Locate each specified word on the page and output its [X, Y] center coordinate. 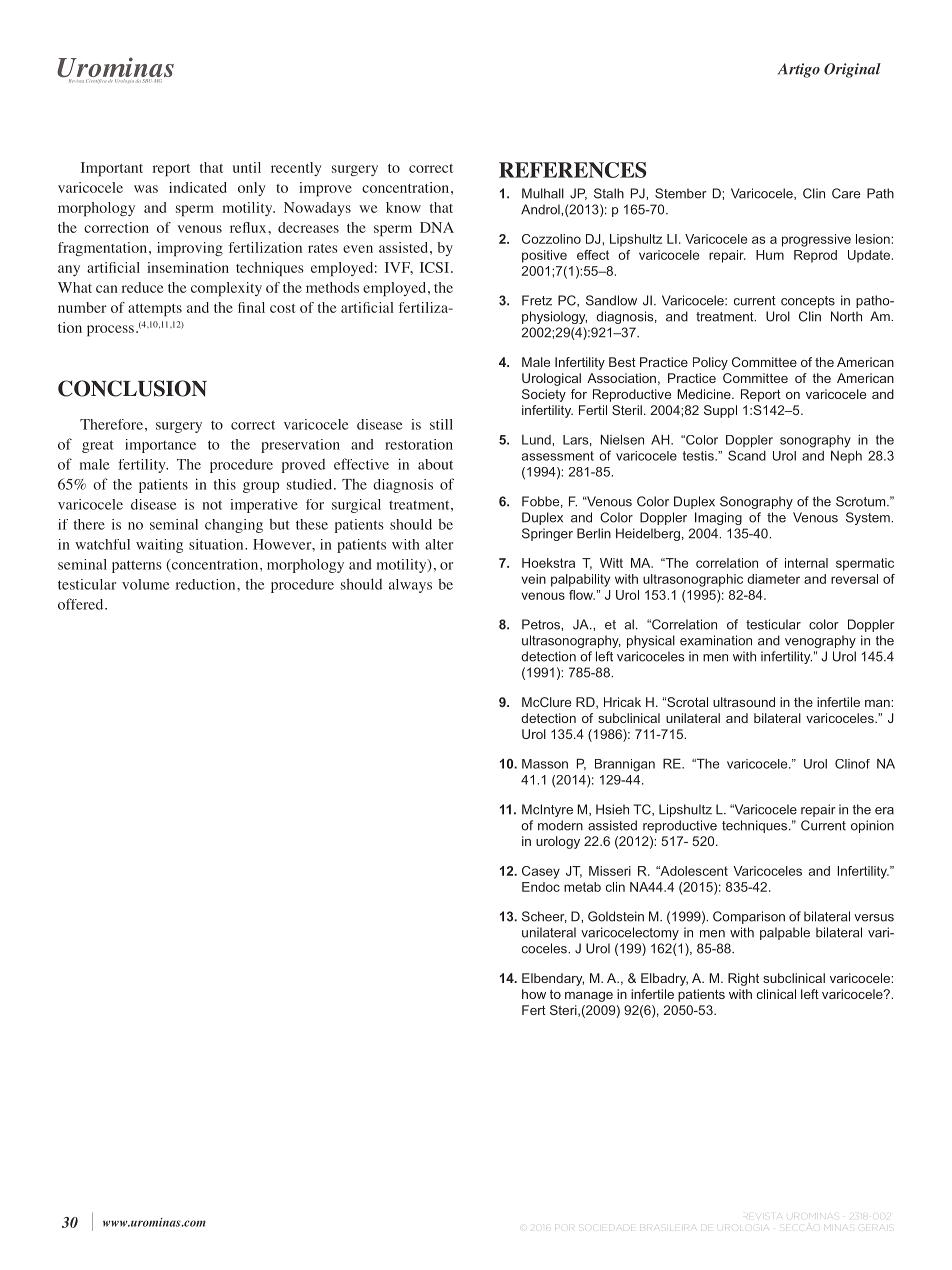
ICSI [434, 267]
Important [112, 169]
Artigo [799, 70]
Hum [770, 255]
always [410, 586]
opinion [872, 826]
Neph [846, 456]
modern [560, 825]
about [435, 464]
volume [145, 584]
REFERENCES [572, 170]
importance [160, 446]
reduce [142, 287]
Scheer [544, 917]
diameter [773, 579]
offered [82, 604]
